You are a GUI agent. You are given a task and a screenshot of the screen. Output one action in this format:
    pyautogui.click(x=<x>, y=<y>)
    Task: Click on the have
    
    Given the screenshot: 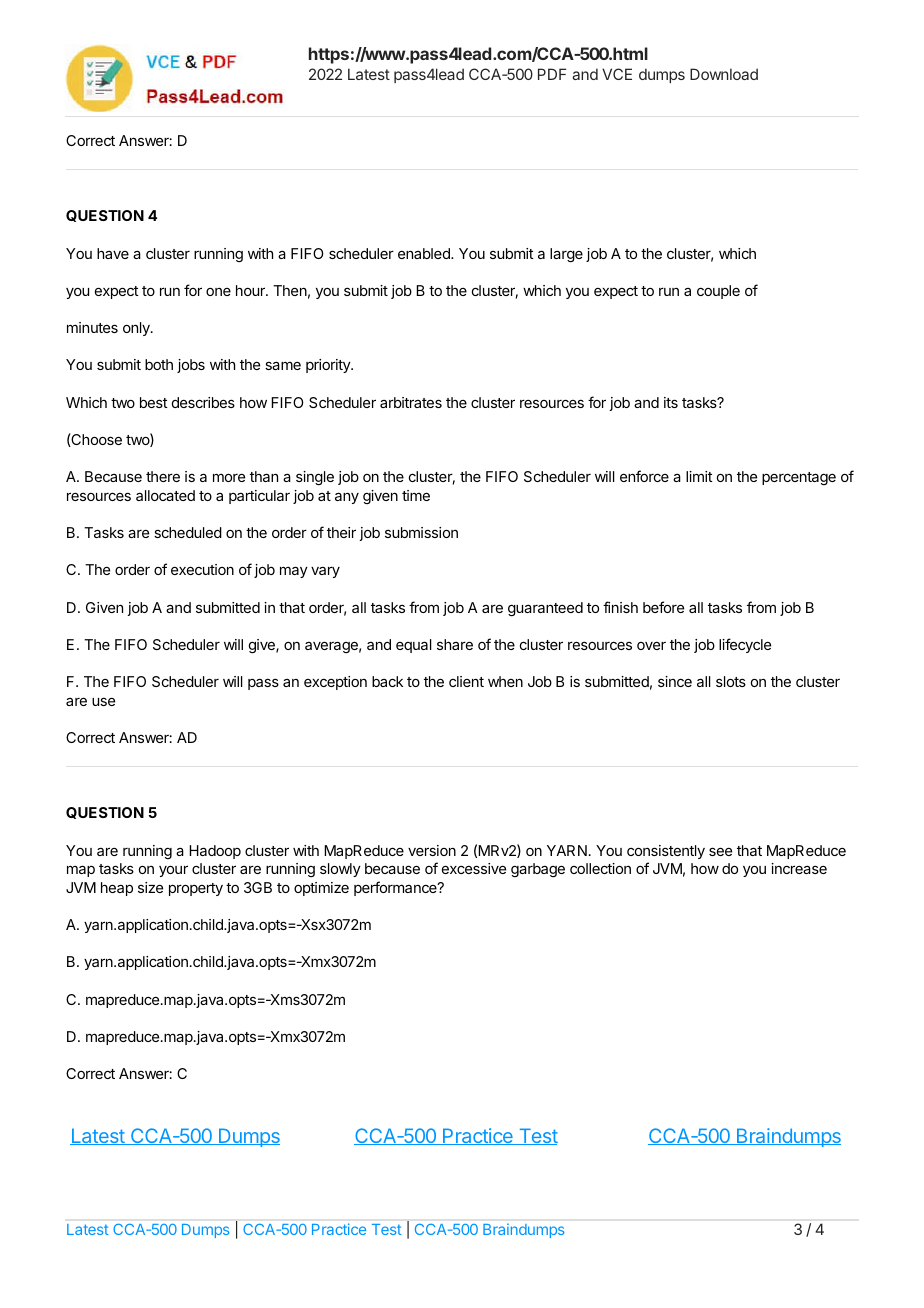 What is the action you would take?
    pyautogui.click(x=113, y=253)
